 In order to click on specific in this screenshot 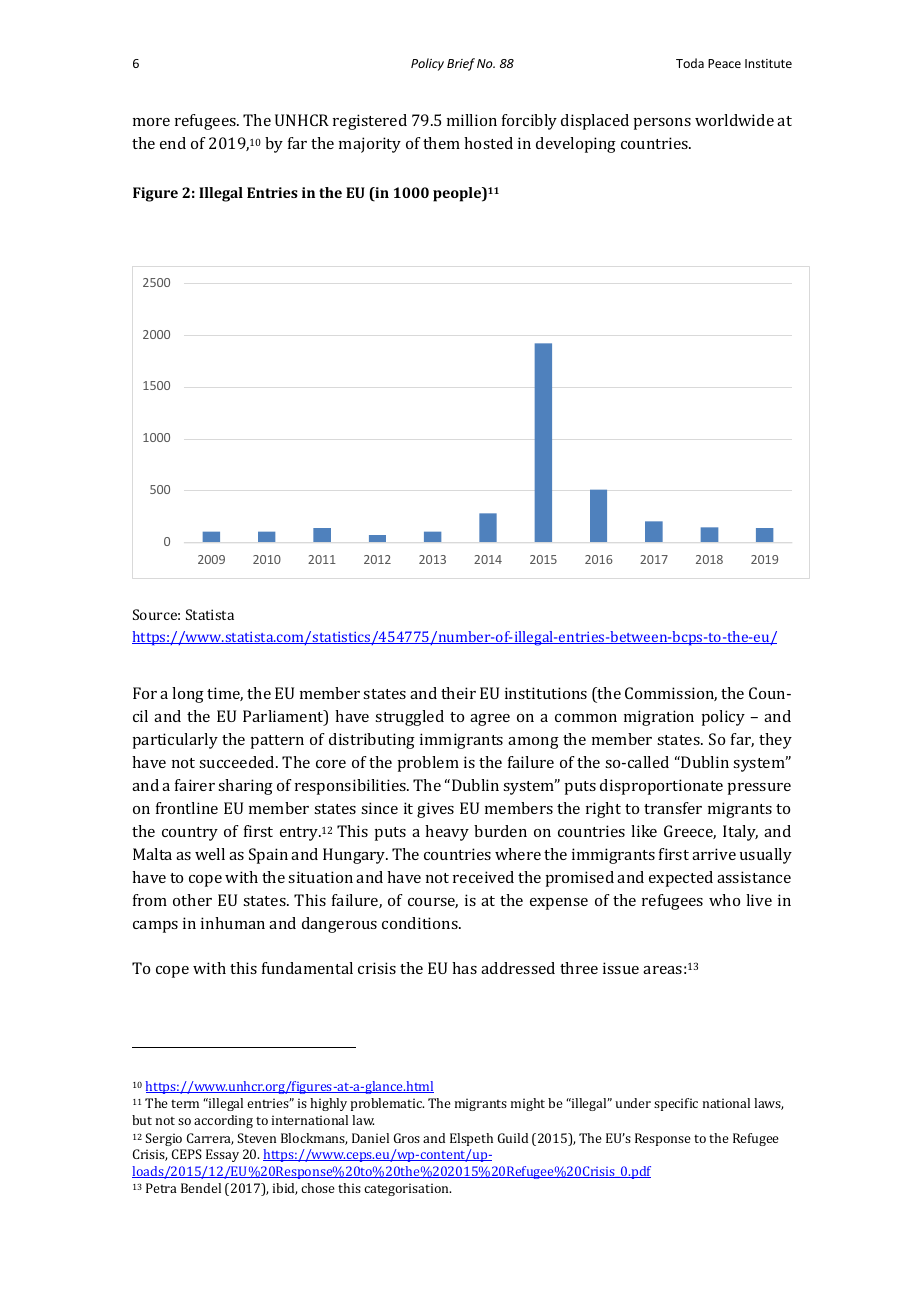, I will do `click(676, 1104)`.
